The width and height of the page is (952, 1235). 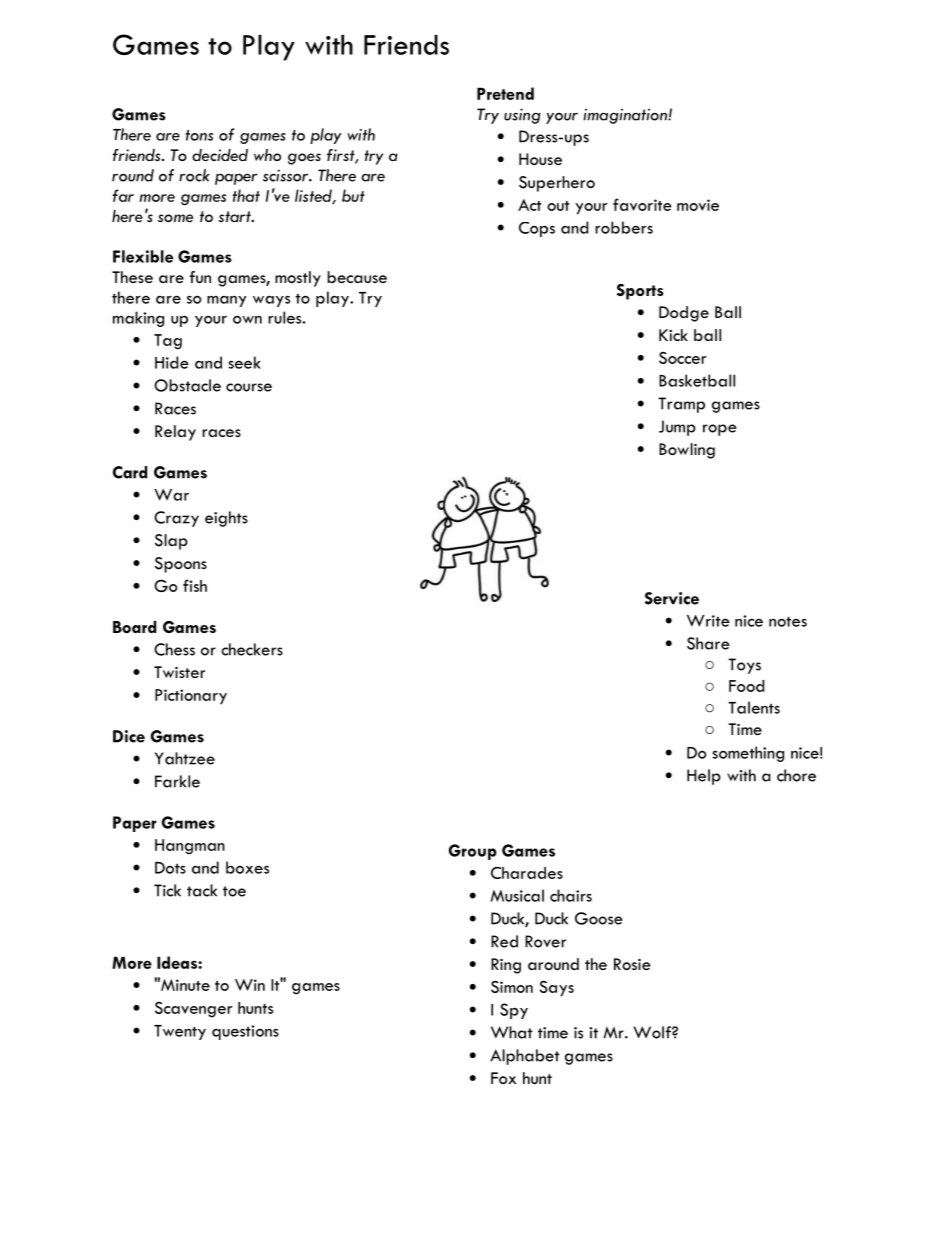 I want to click on Service, so click(x=672, y=598).
